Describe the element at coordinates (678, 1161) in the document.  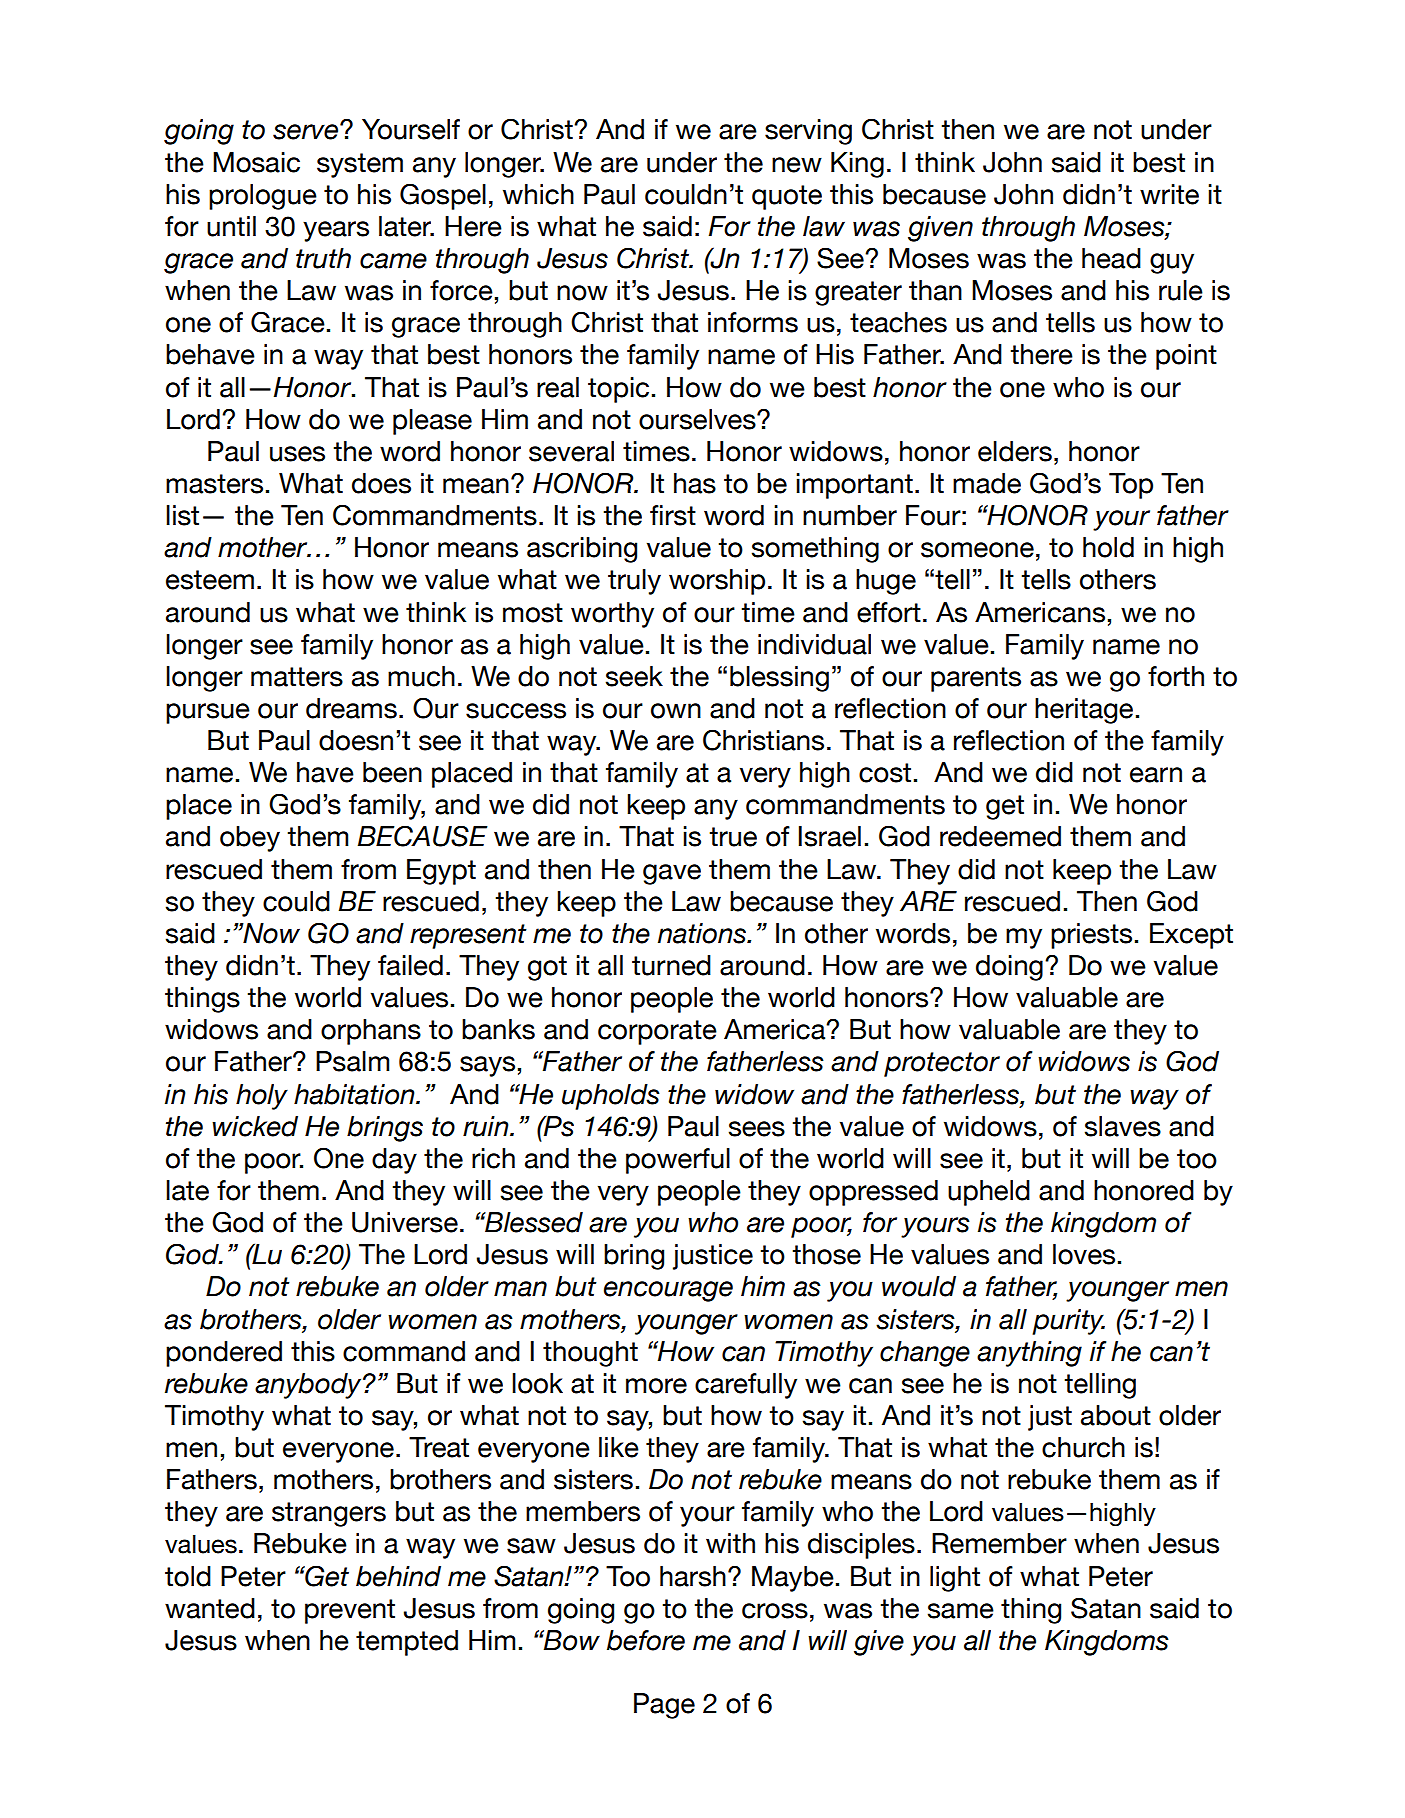
I see `powerful` at that location.
